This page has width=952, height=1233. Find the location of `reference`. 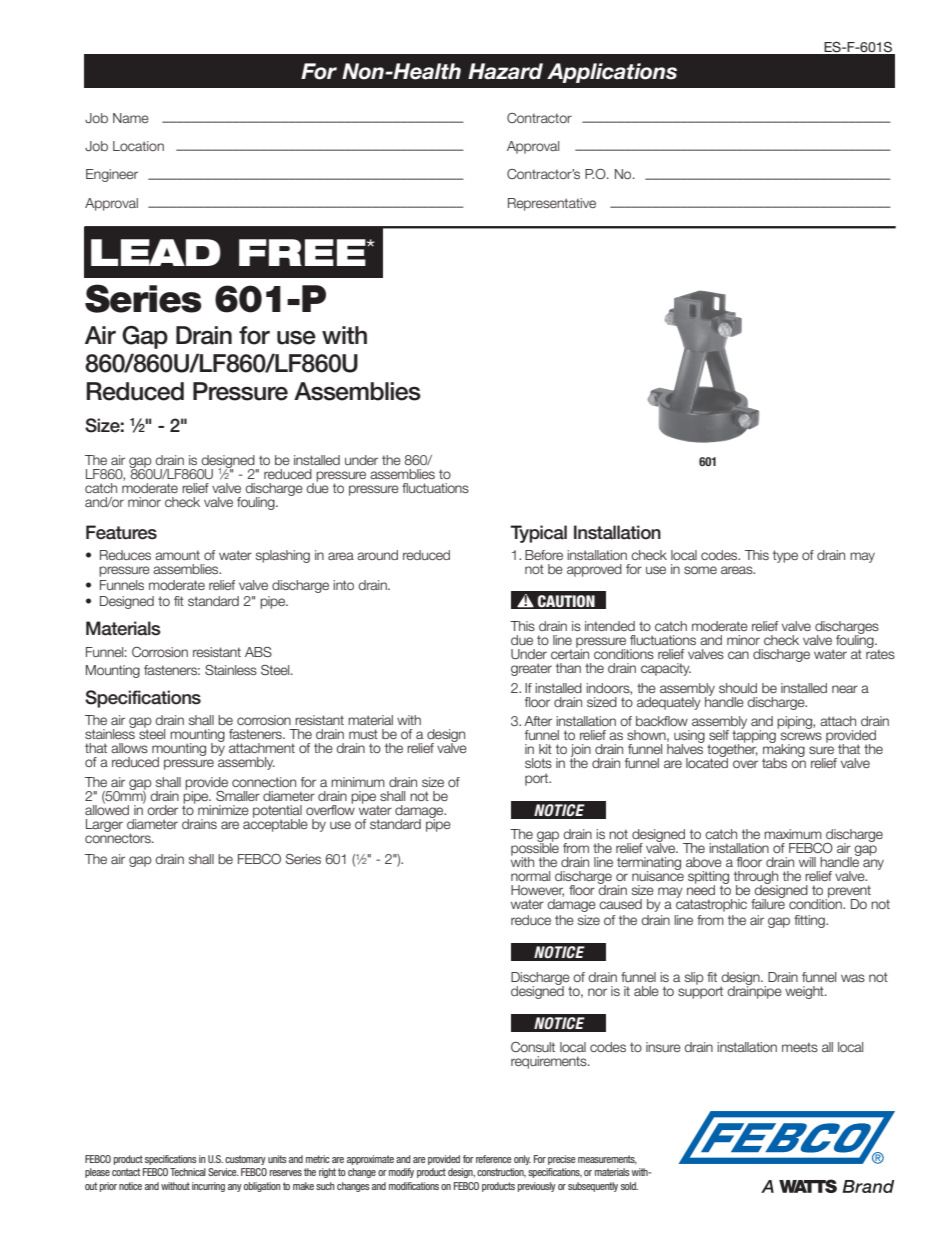

reference is located at coordinates (493, 1159).
